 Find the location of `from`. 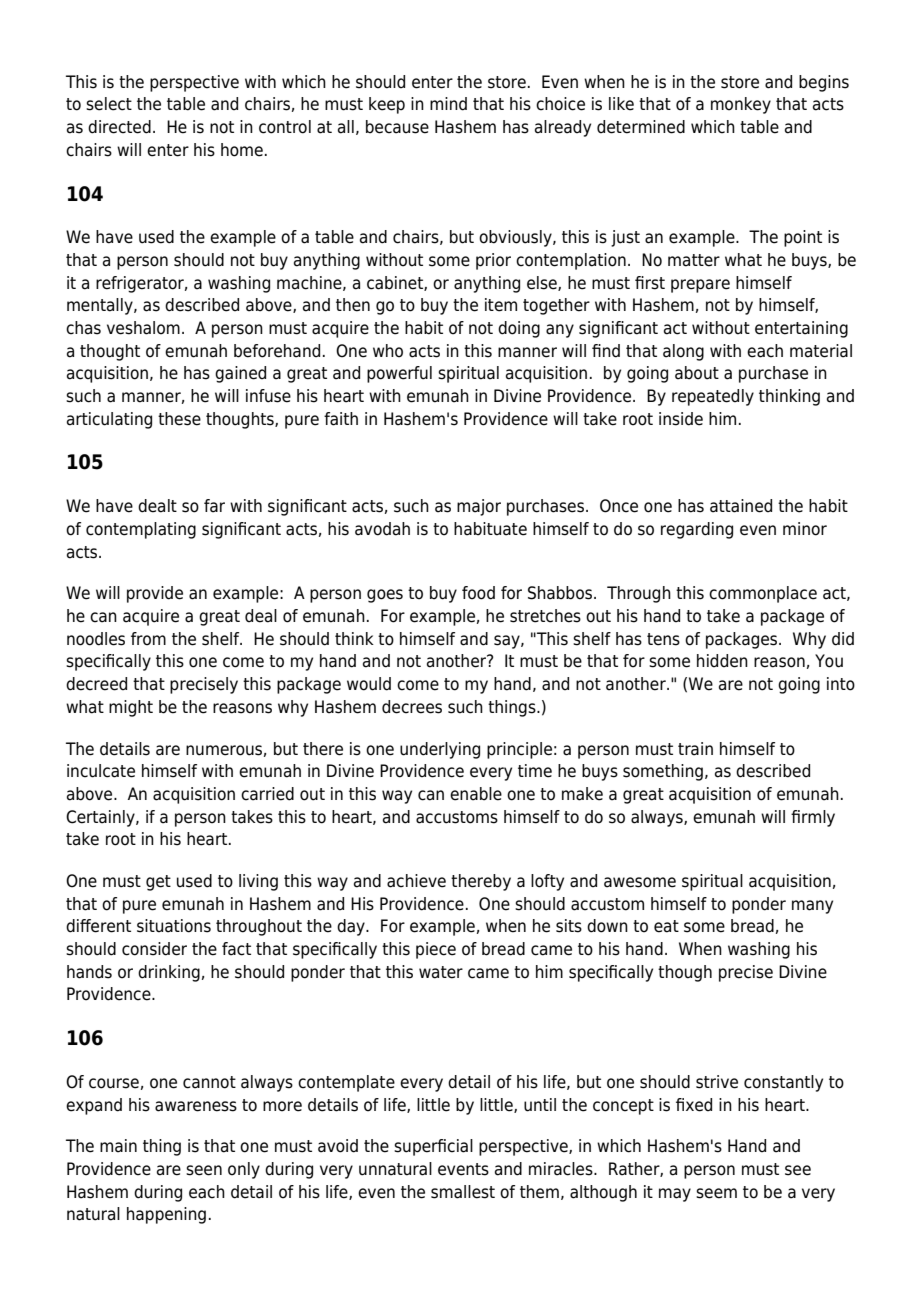

from is located at coordinates (148, 639).
